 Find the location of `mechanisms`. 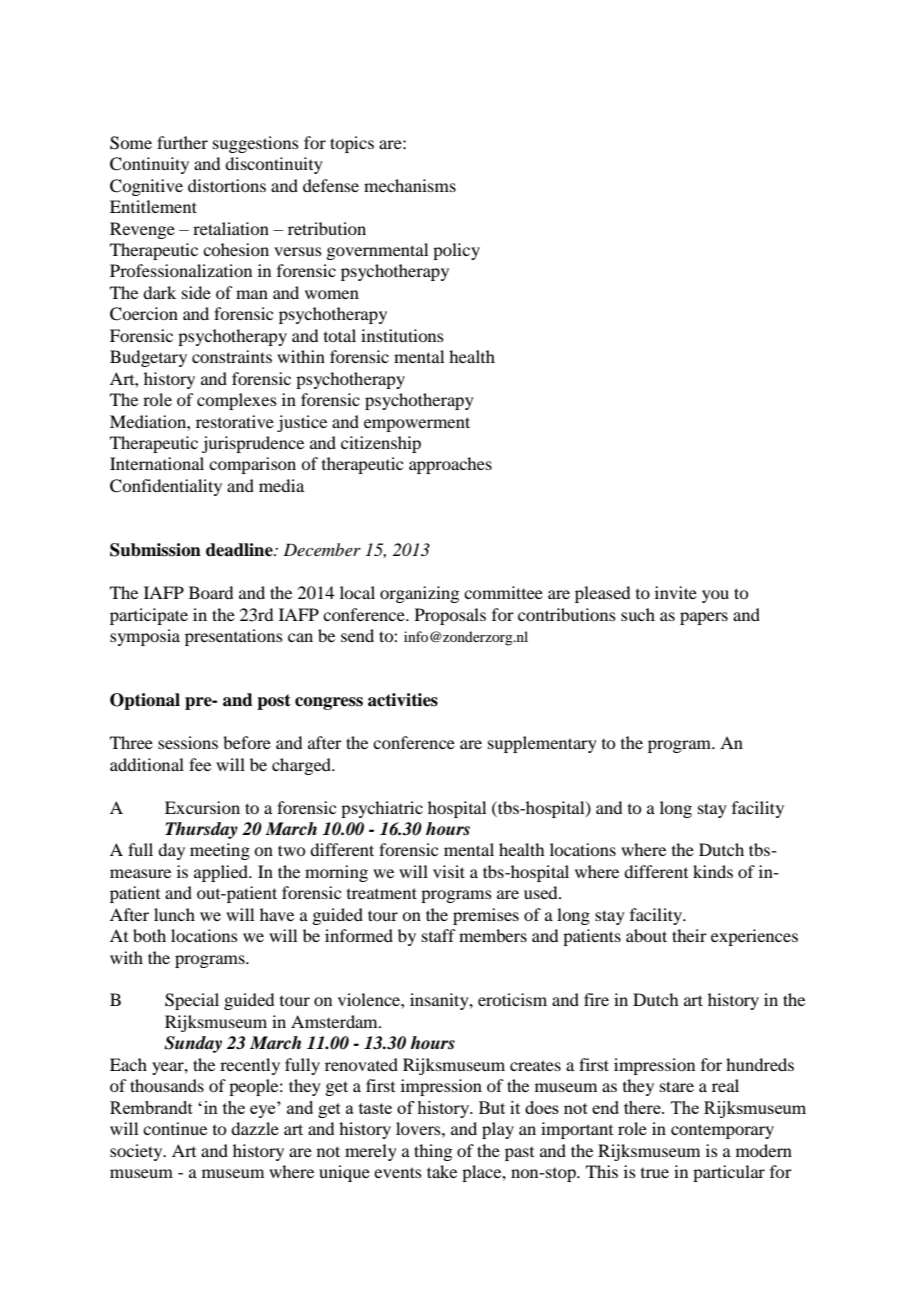

mechanisms is located at coordinates (410, 185).
